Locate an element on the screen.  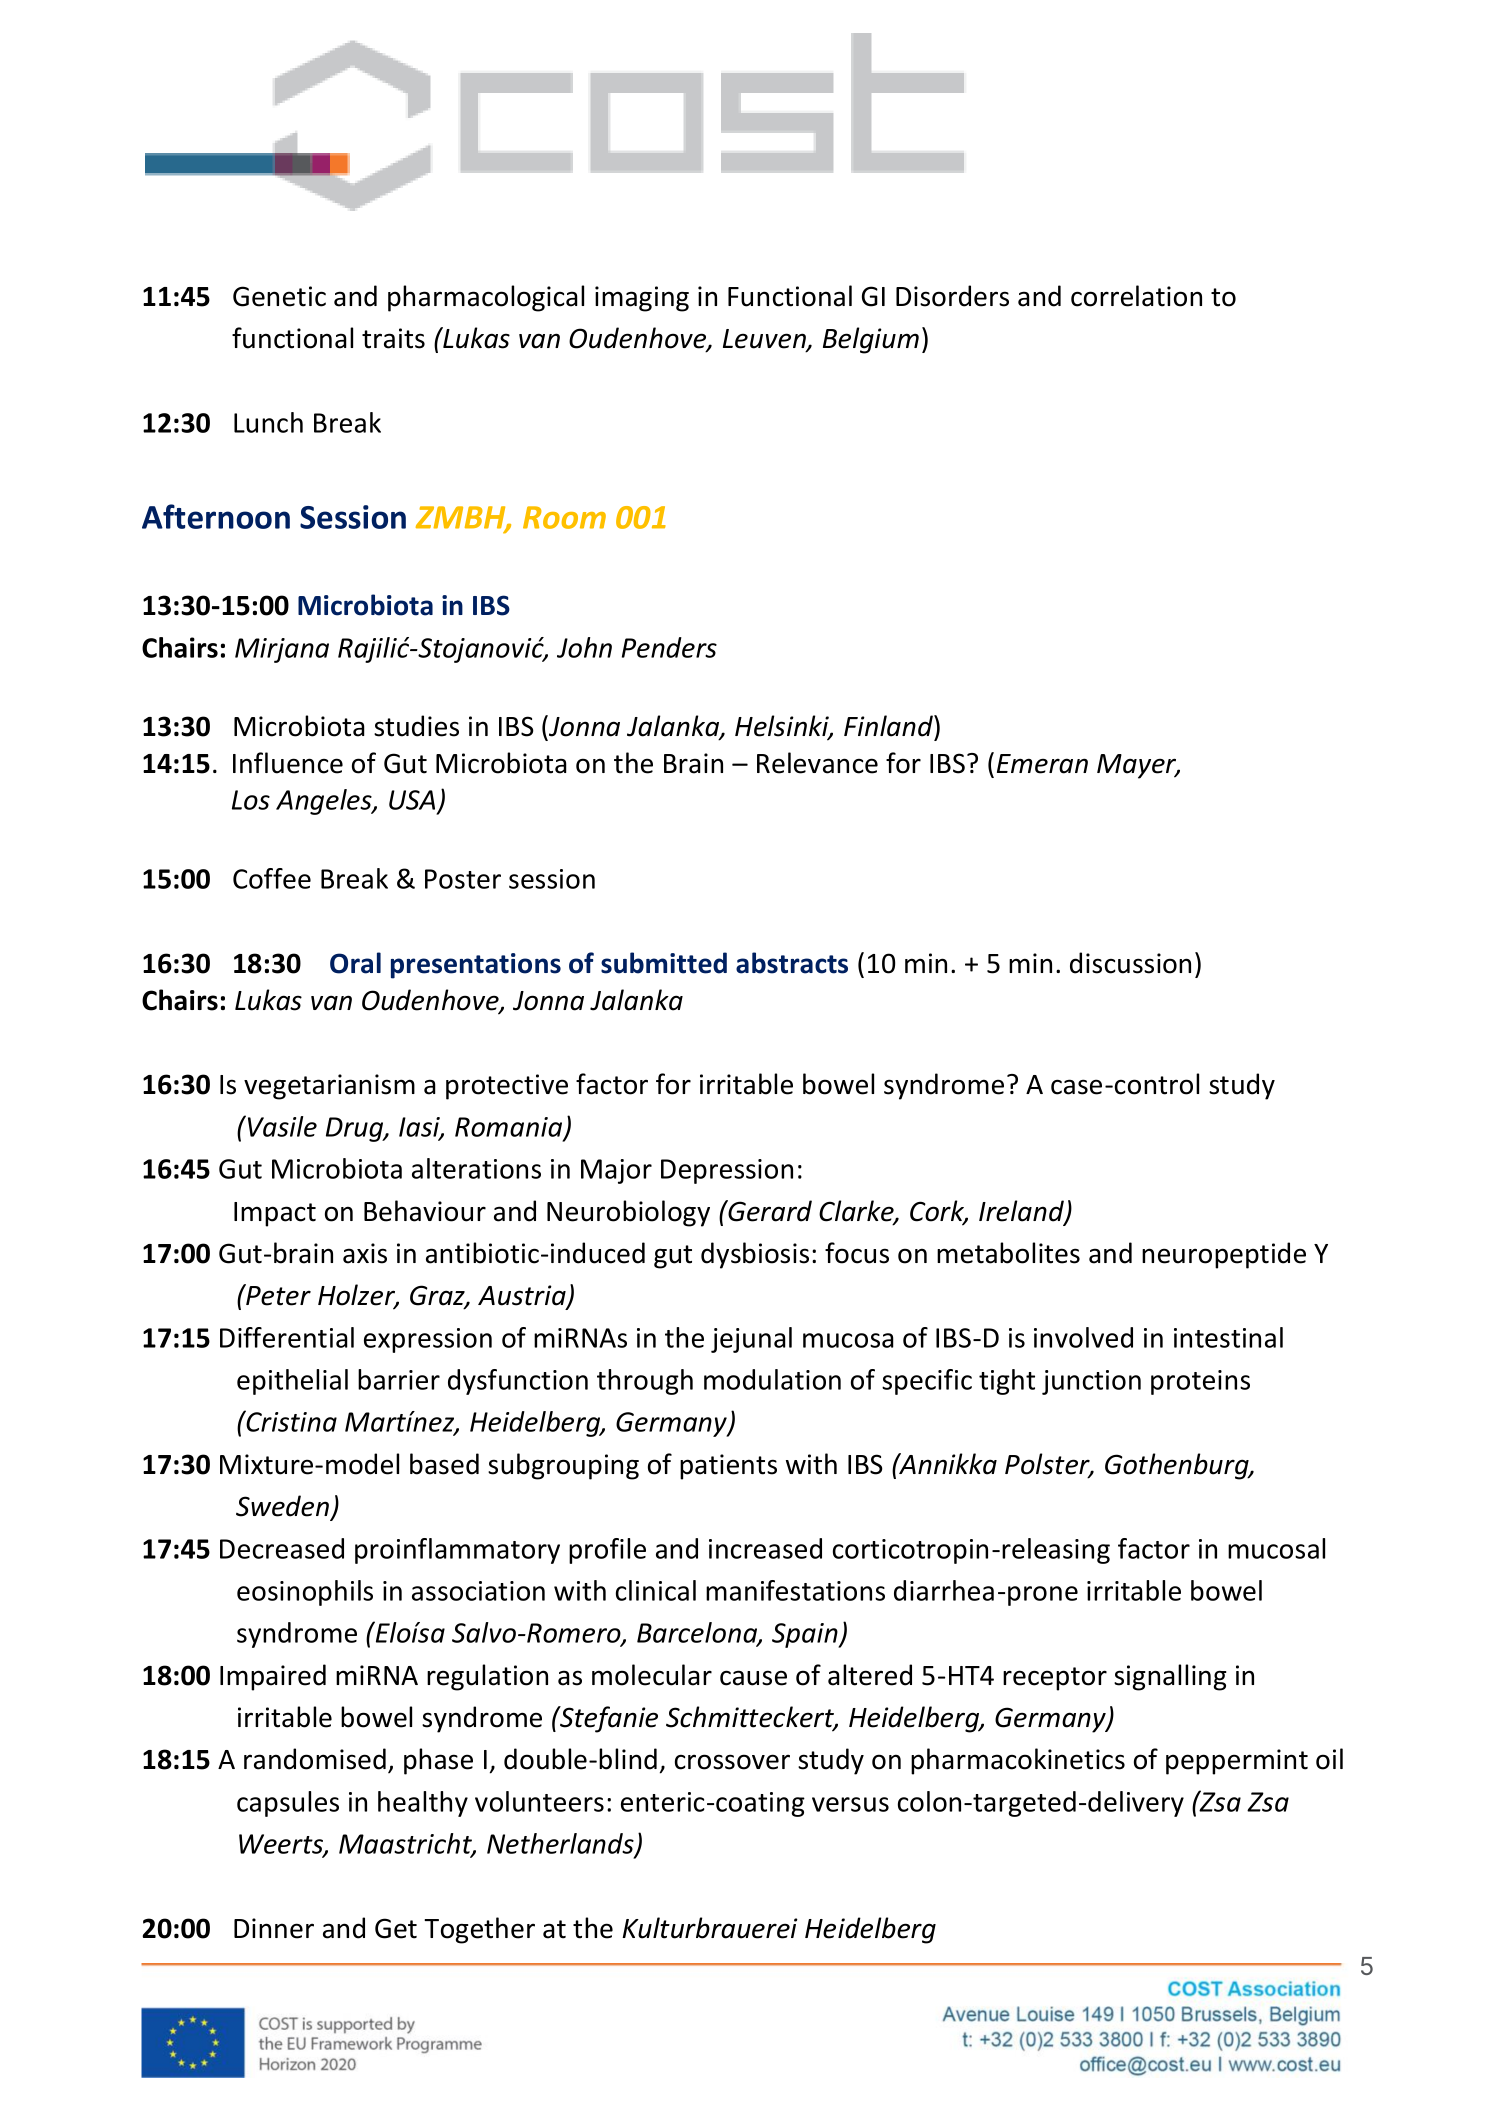
Oral is located at coordinates (355, 963).
